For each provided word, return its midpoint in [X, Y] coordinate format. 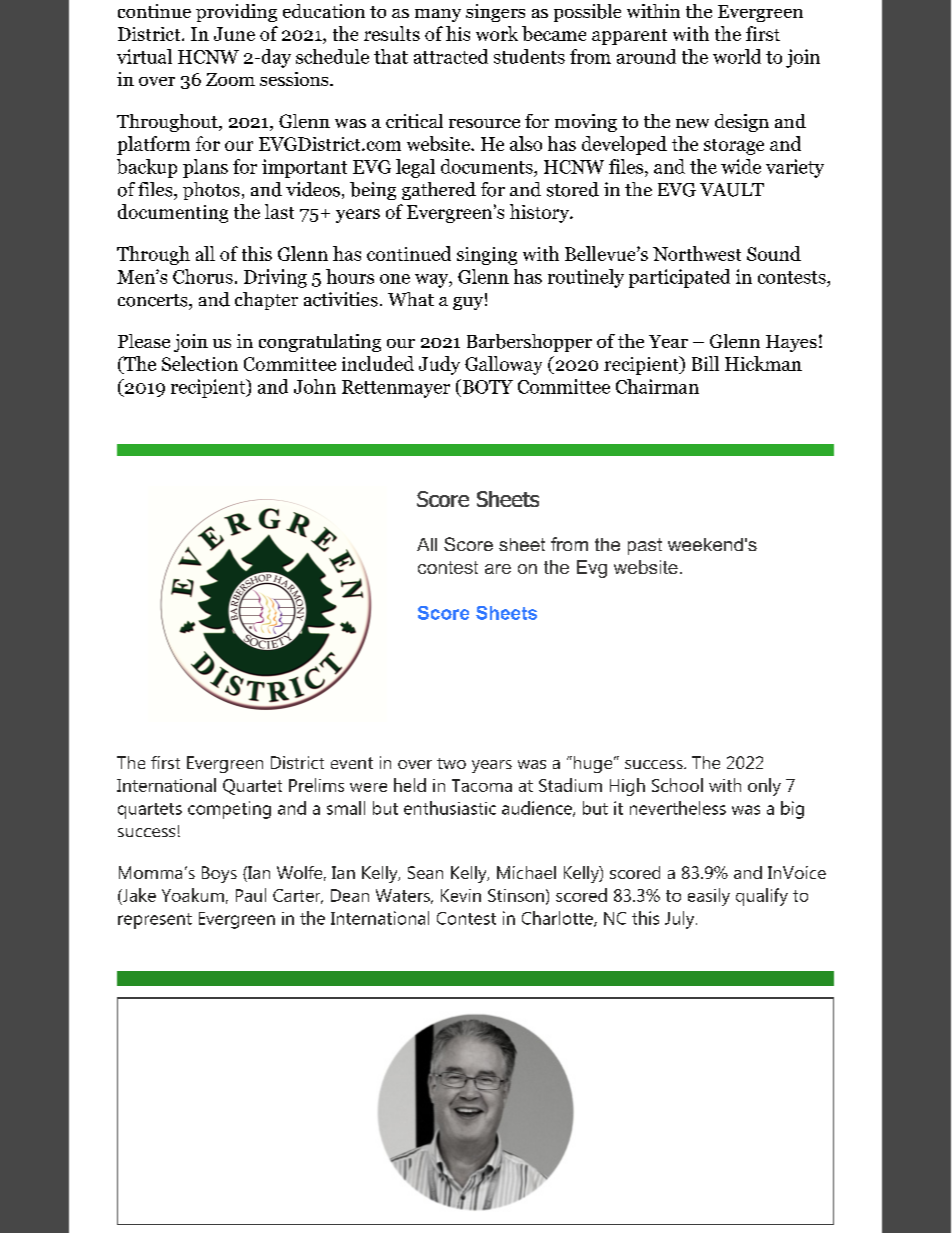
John [315, 386]
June [234, 34]
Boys [219, 874]
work [497, 33]
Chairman [657, 386]
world [737, 56]
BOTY [486, 386]
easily [709, 897]
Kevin [461, 895]
